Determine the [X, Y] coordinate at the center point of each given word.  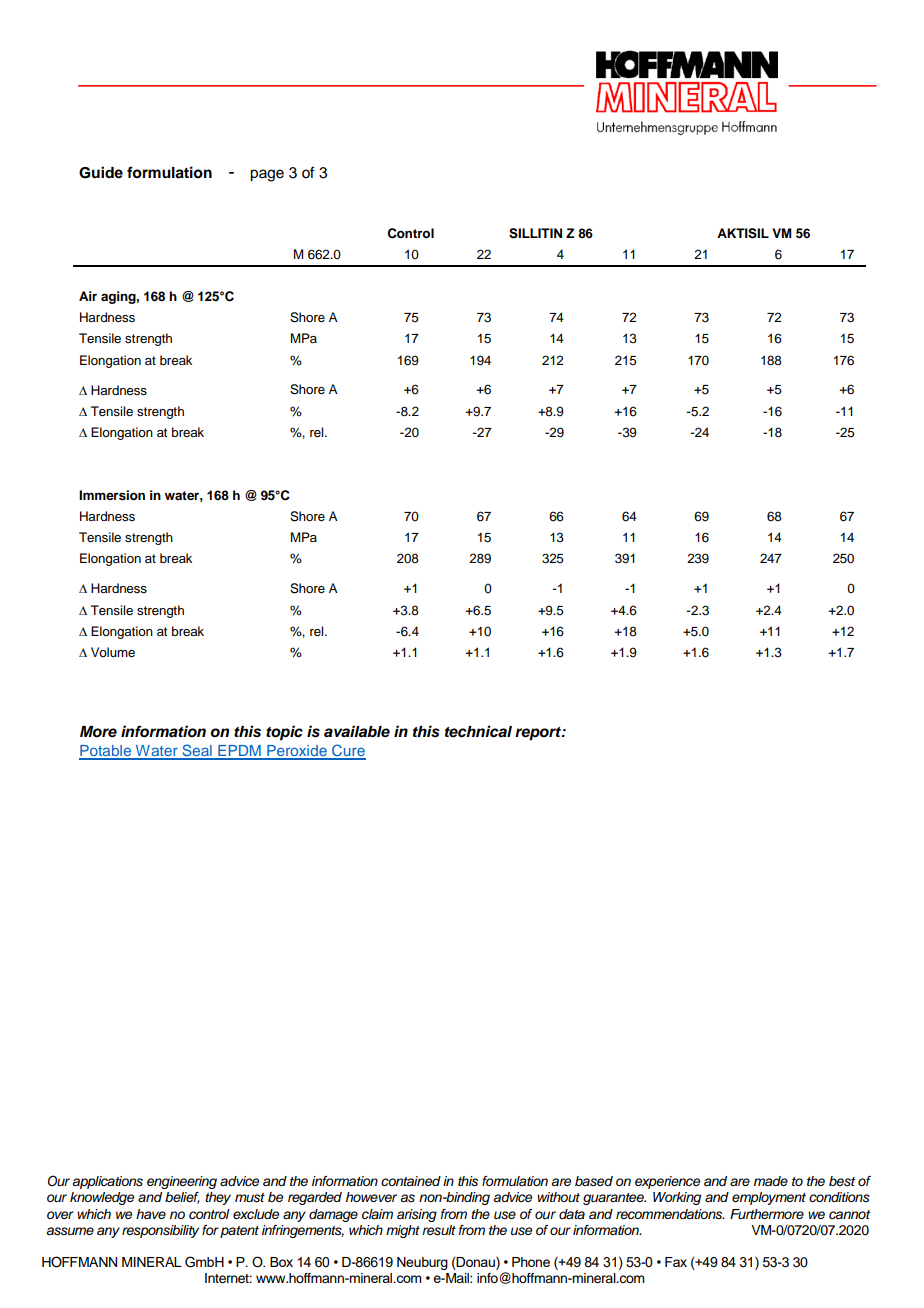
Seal [197, 751]
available [357, 731]
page [267, 175]
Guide [101, 172]
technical [478, 731]
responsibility [160, 1231]
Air [88, 296]
